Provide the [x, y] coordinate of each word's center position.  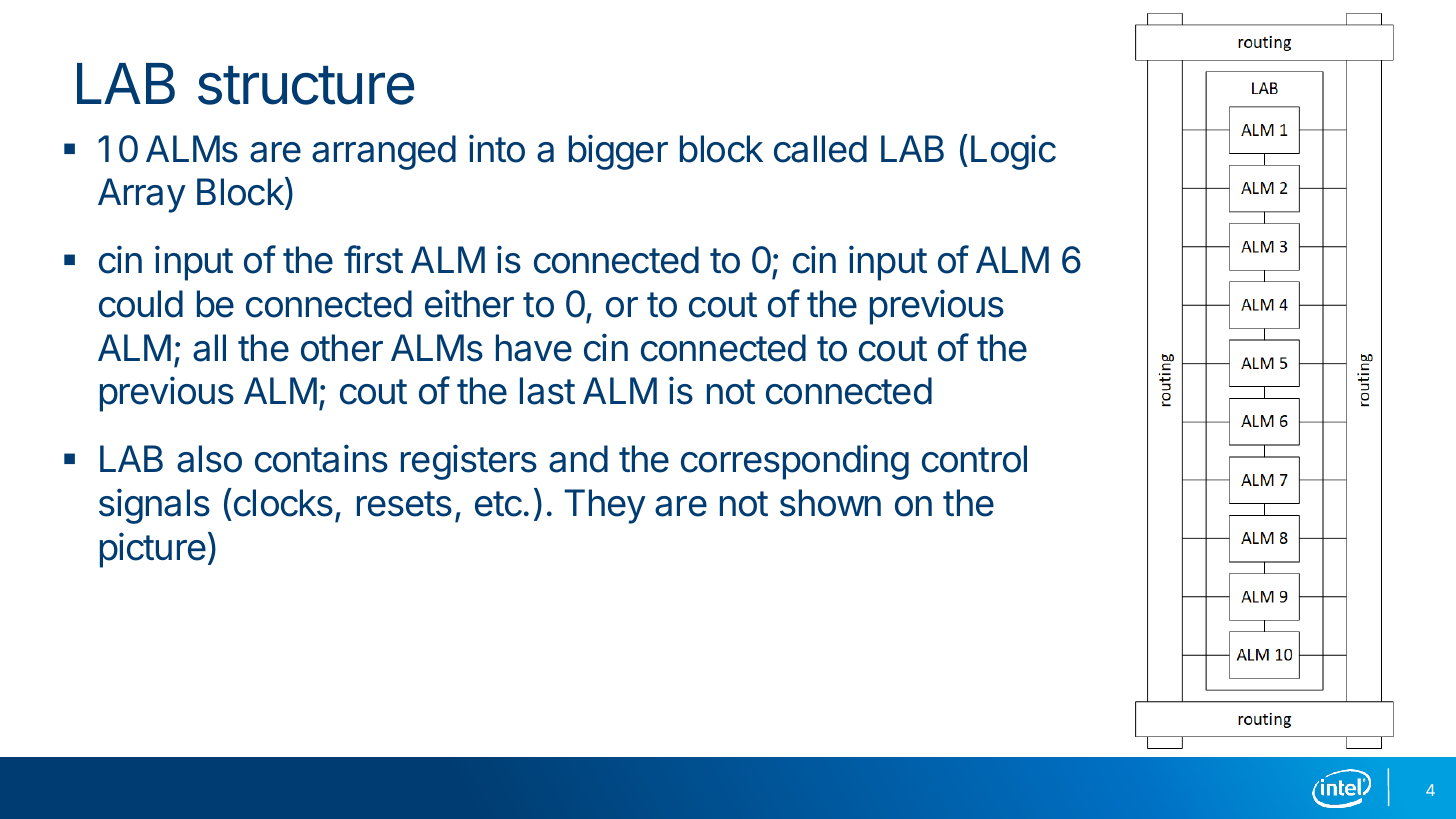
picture [153, 550]
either [469, 303]
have [534, 348]
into [497, 148]
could [141, 304]
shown [830, 503]
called [820, 149]
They [605, 506]
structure [306, 85]
